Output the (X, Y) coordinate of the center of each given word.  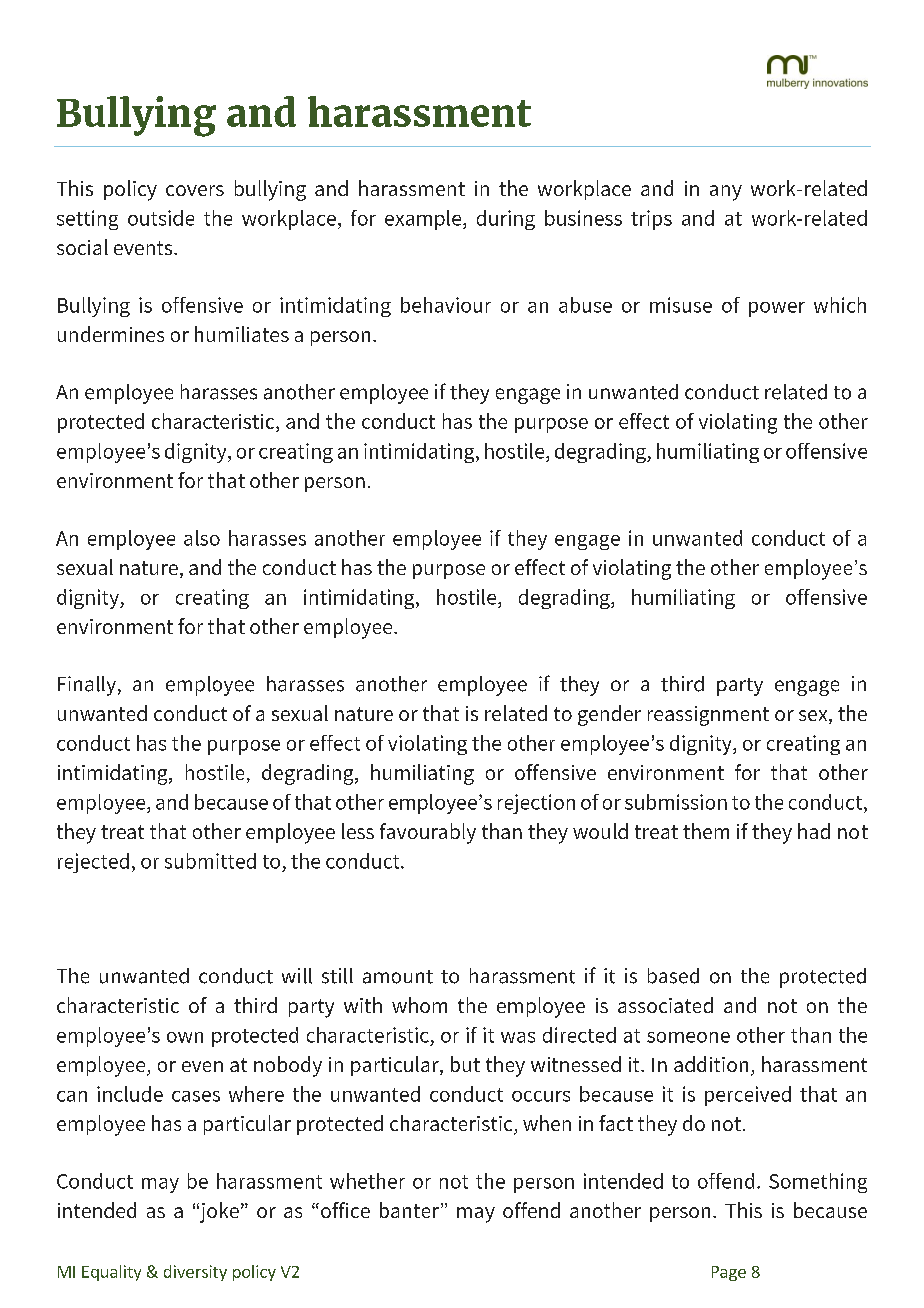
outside (161, 218)
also (202, 538)
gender (609, 715)
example (424, 220)
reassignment (708, 716)
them (706, 831)
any (726, 193)
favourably (428, 833)
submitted (210, 861)
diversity (195, 1273)
